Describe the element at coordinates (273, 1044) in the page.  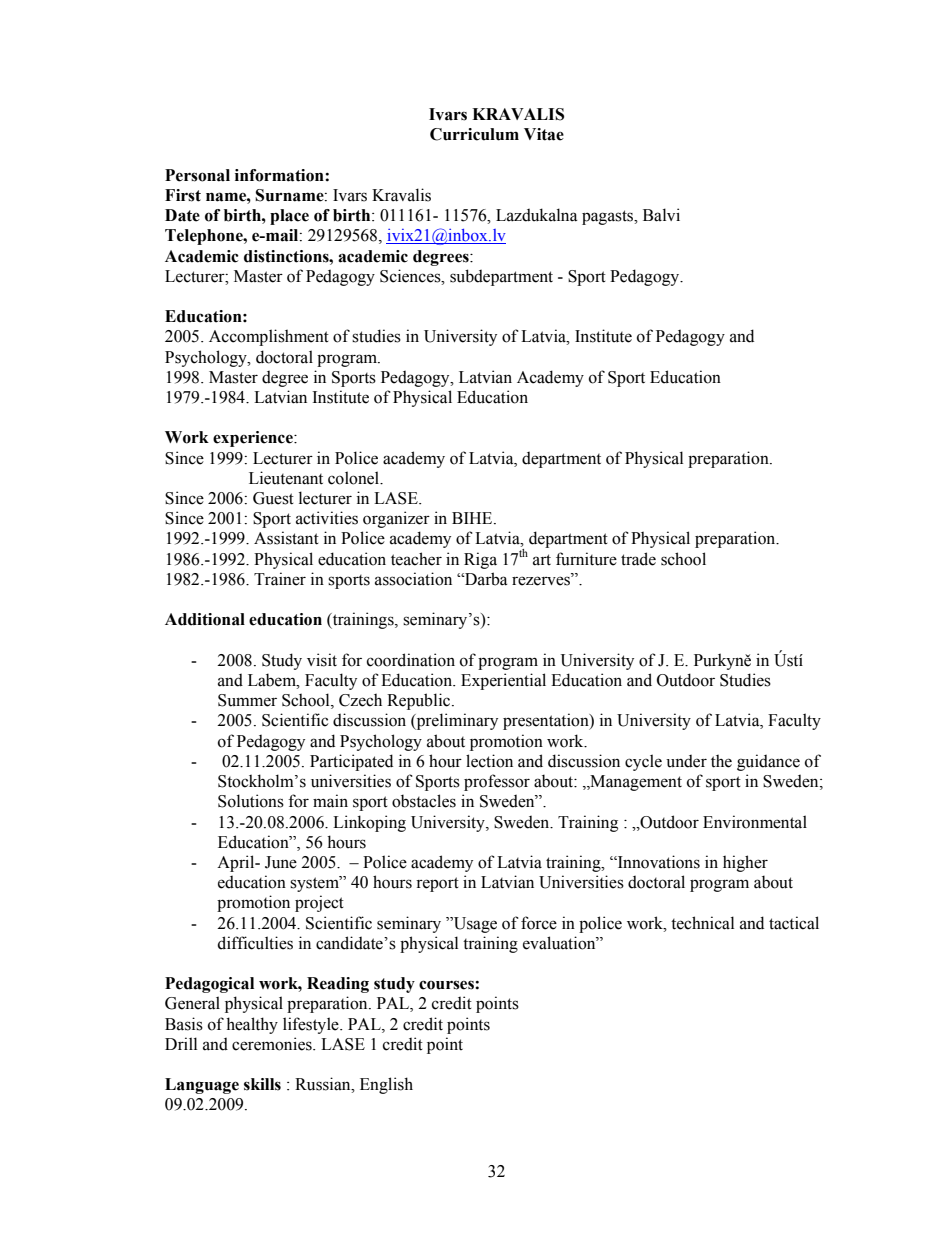
I see `ceremonies` at that location.
